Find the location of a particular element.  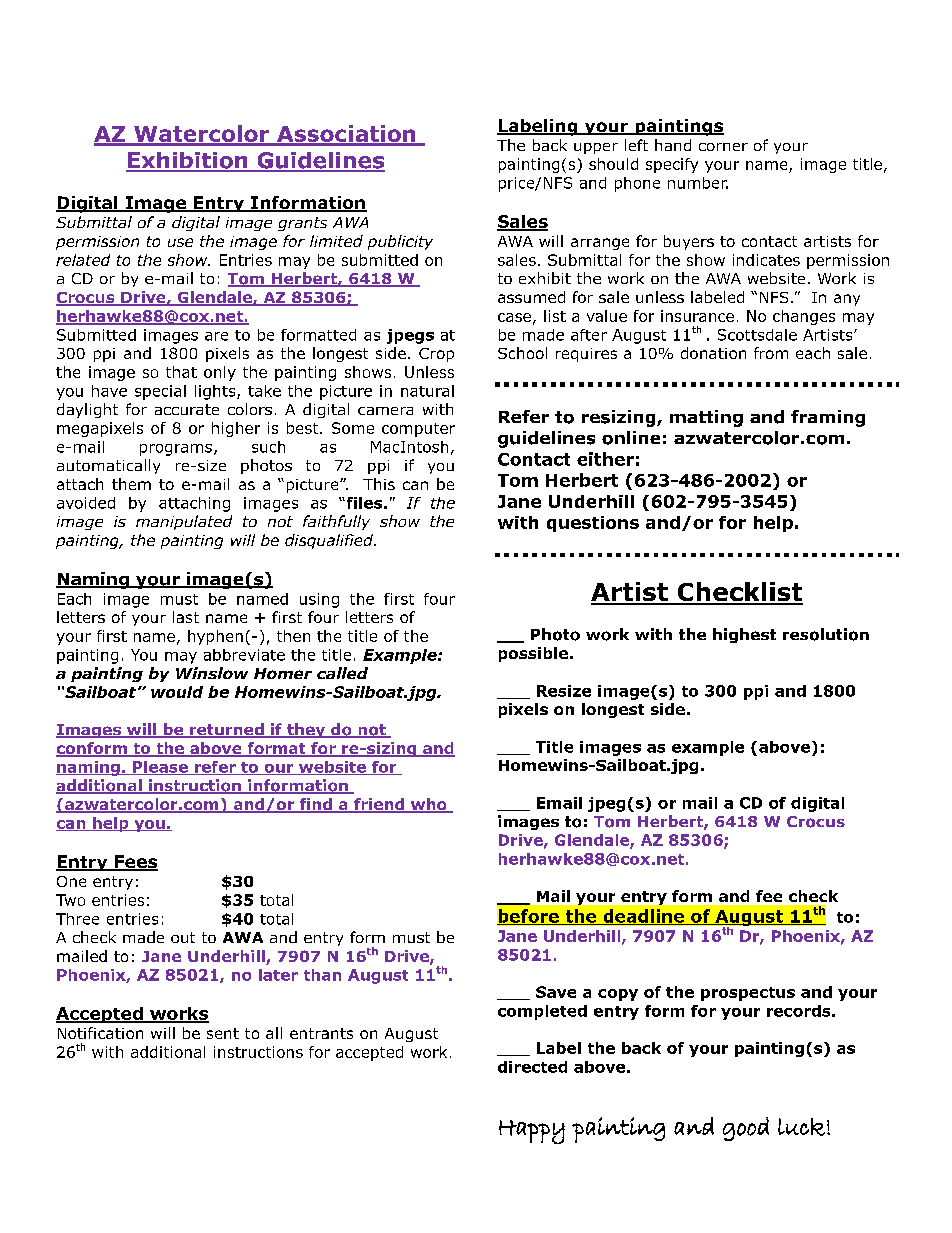

Association is located at coordinates (346, 135).
